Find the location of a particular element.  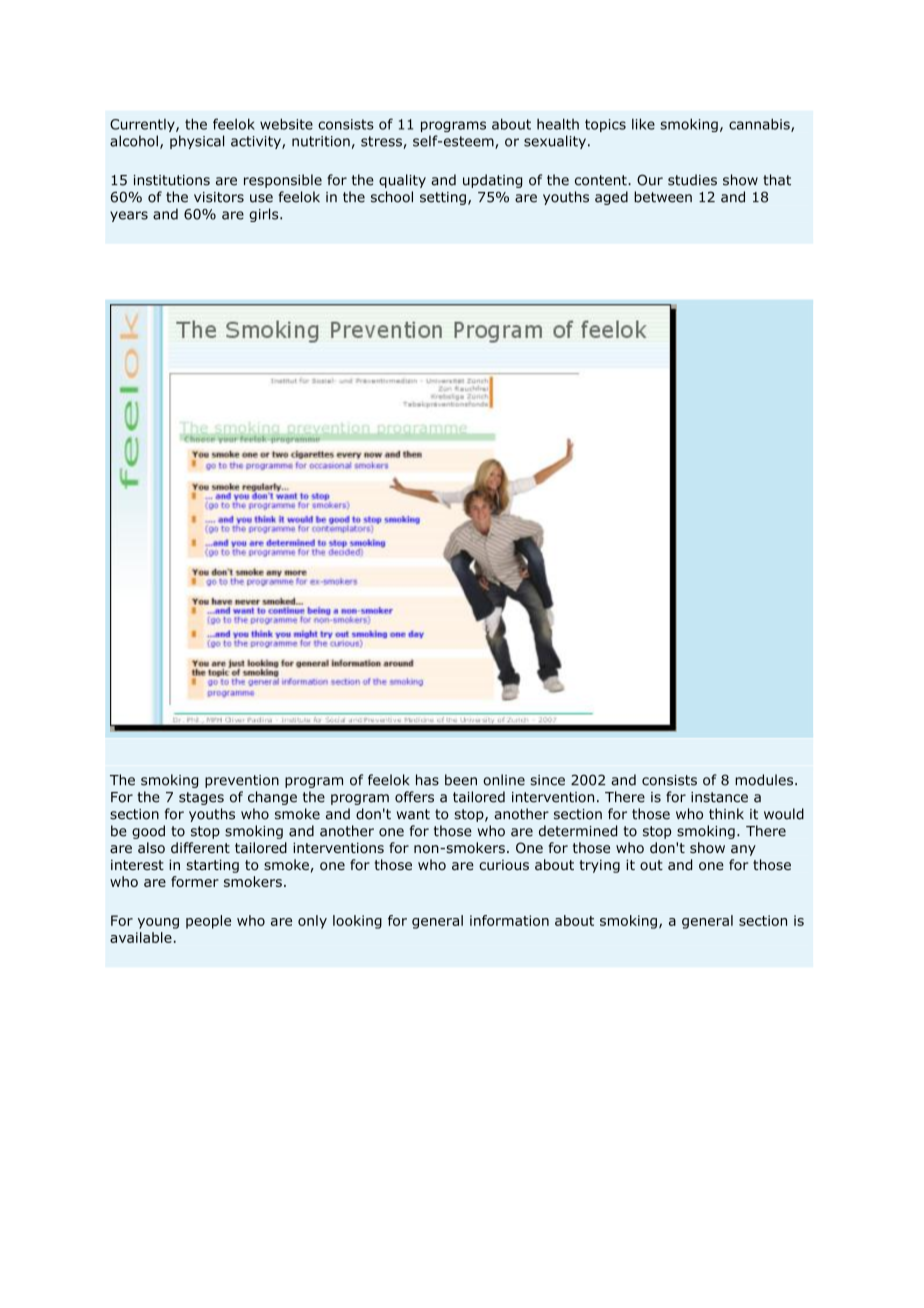

been is located at coordinates (461, 780).
